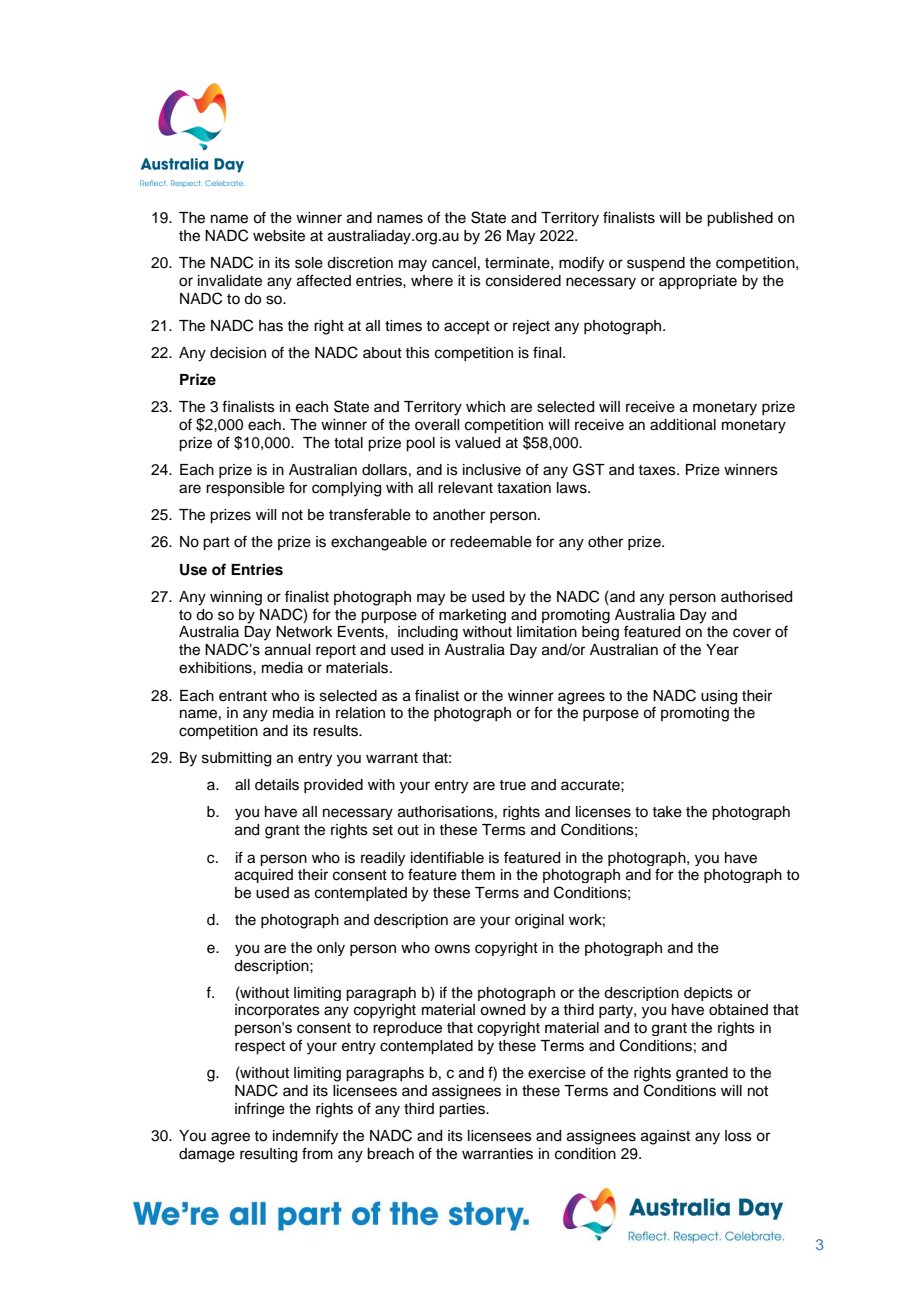 The height and width of the screenshot is (1308, 924). What do you see at coordinates (557, 1073) in the screenshot?
I see `exercise` at bounding box center [557, 1073].
